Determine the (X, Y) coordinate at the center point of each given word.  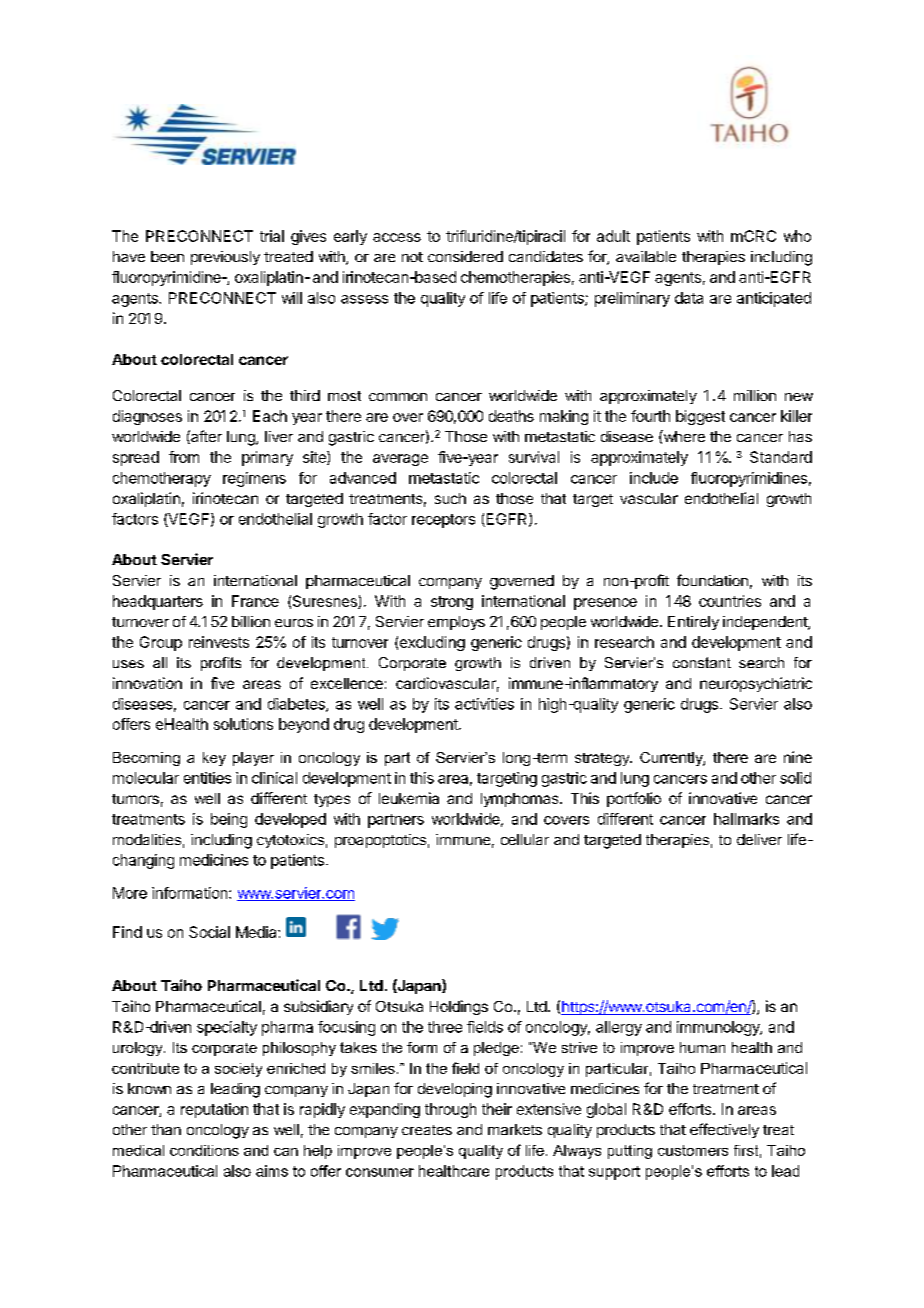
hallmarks (746, 819)
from (184, 457)
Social (209, 932)
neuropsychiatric (756, 684)
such (450, 498)
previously (225, 258)
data (689, 298)
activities (484, 704)
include (654, 478)
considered (465, 256)
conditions (204, 1150)
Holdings (459, 1007)
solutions (243, 724)
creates (427, 1130)
